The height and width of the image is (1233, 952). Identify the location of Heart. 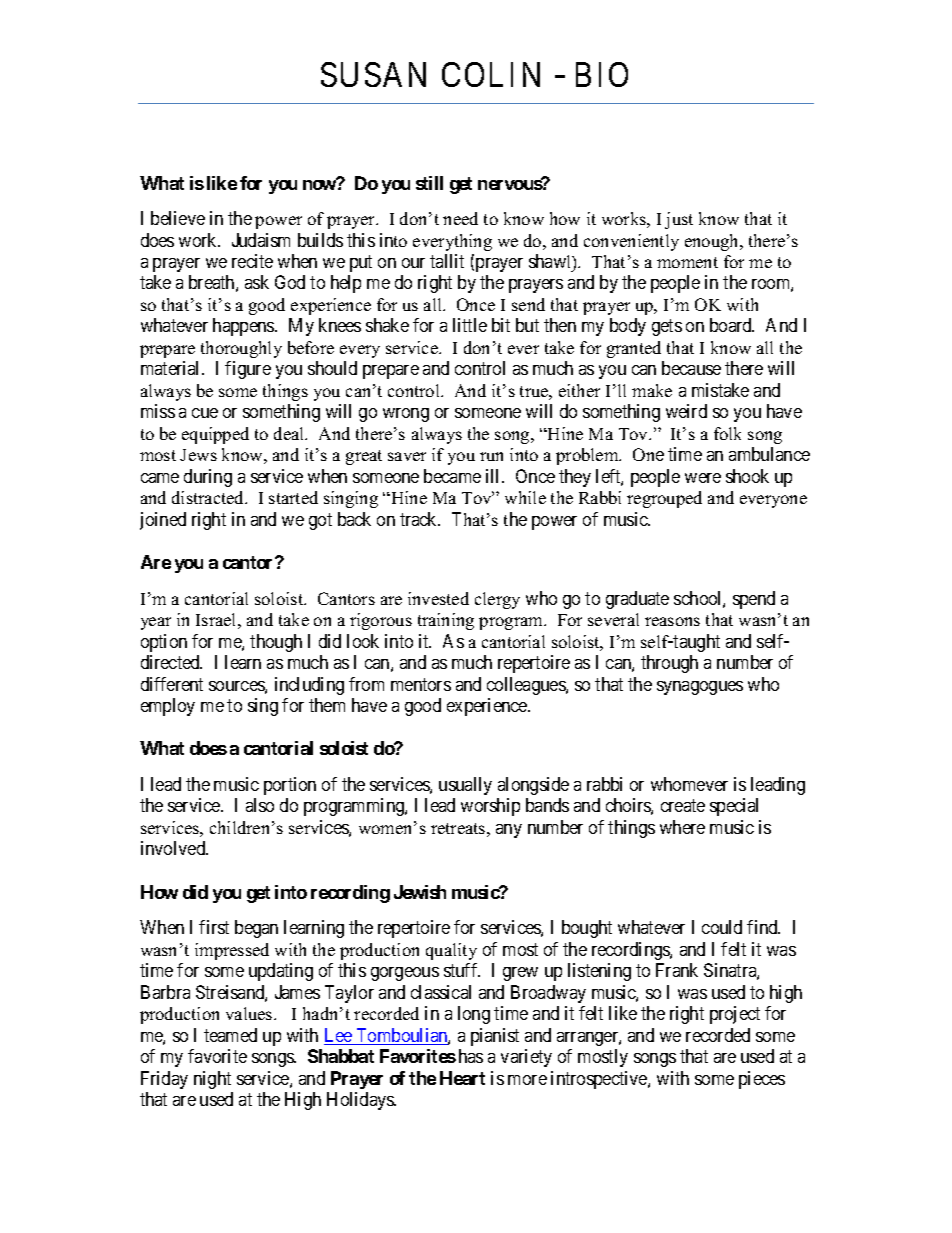
(462, 1078).
